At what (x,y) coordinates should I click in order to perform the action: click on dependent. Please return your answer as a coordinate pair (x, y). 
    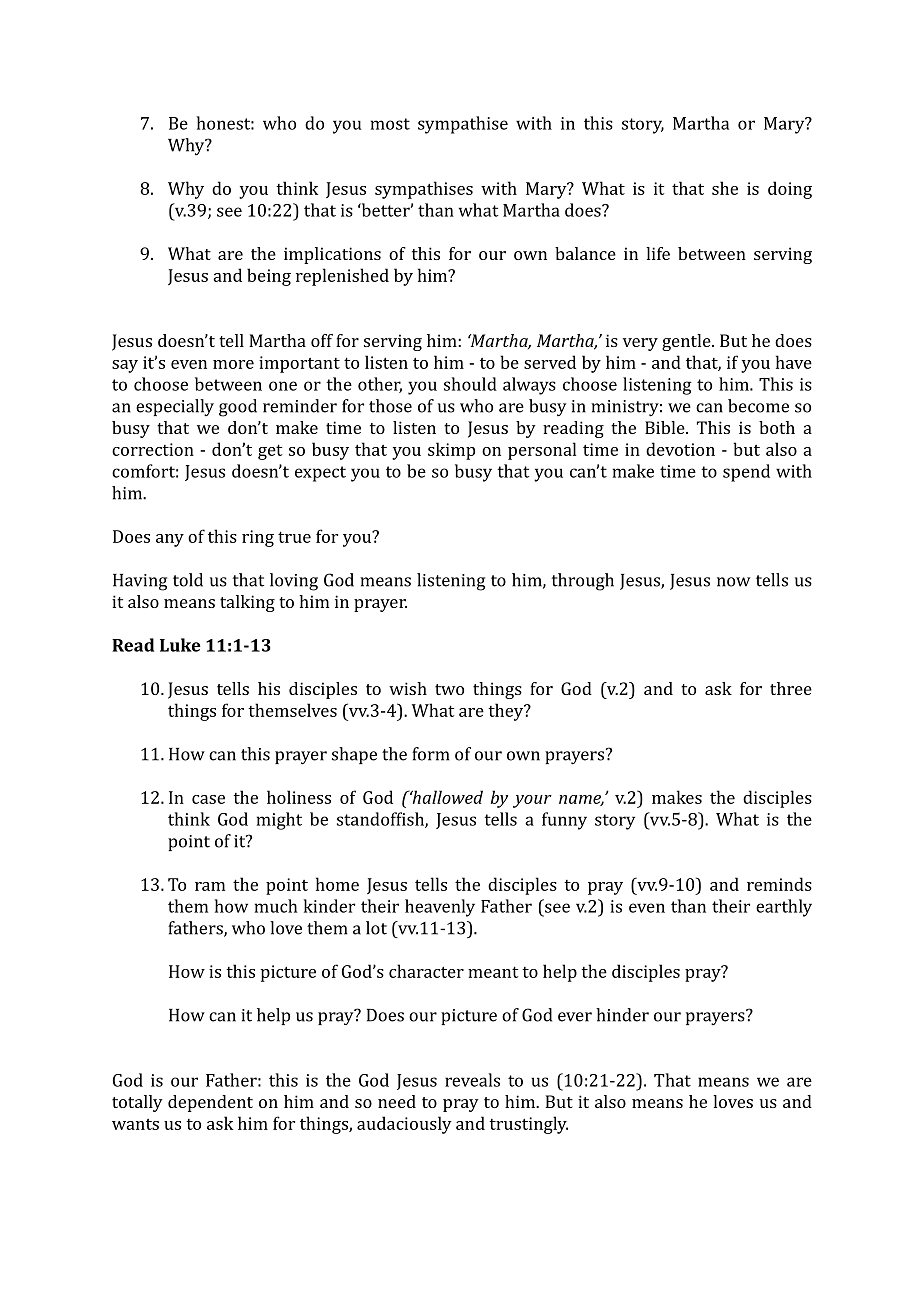
    Looking at the image, I should click on (210, 1103).
